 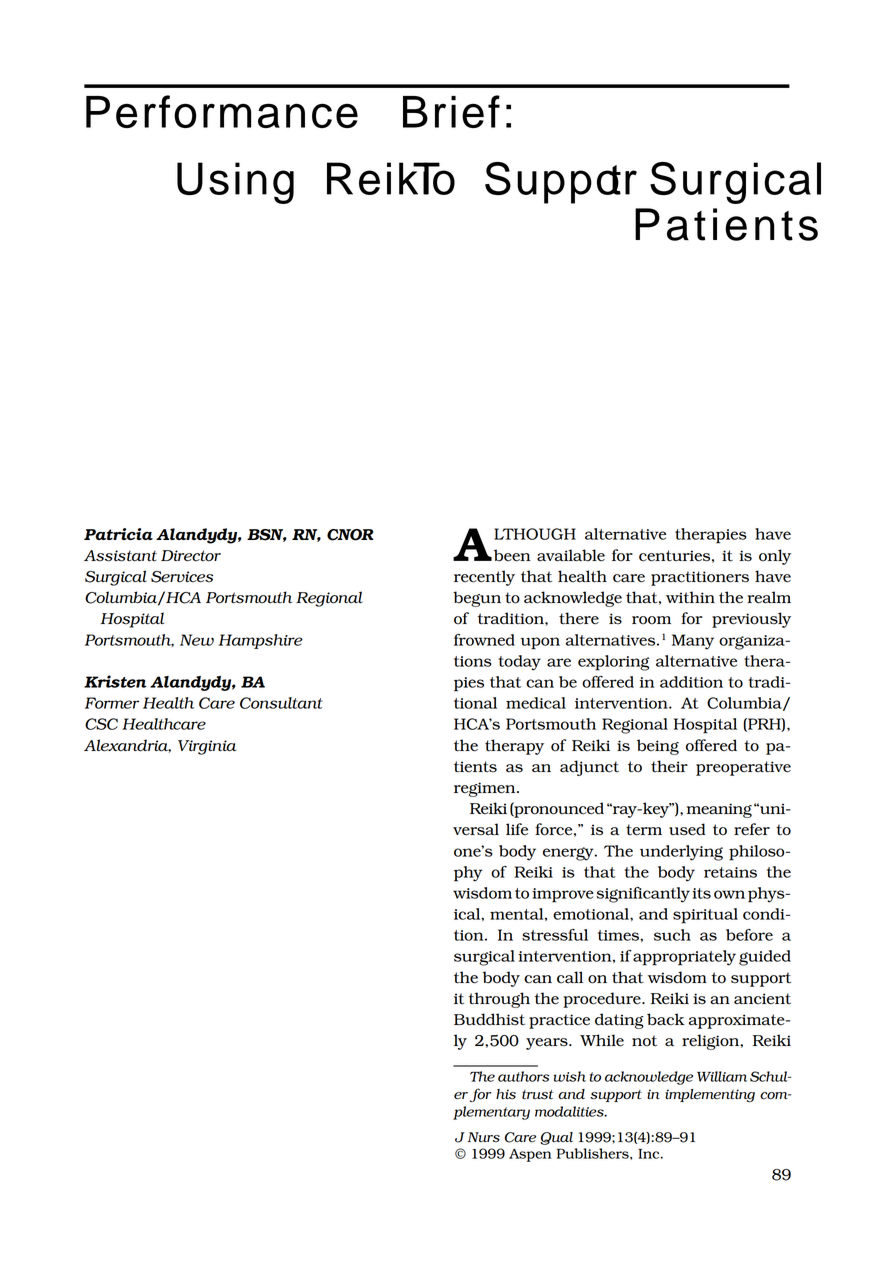 What do you see at coordinates (710, 1096) in the screenshot?
I see `implementing` at bounding box center [710, 1096].
